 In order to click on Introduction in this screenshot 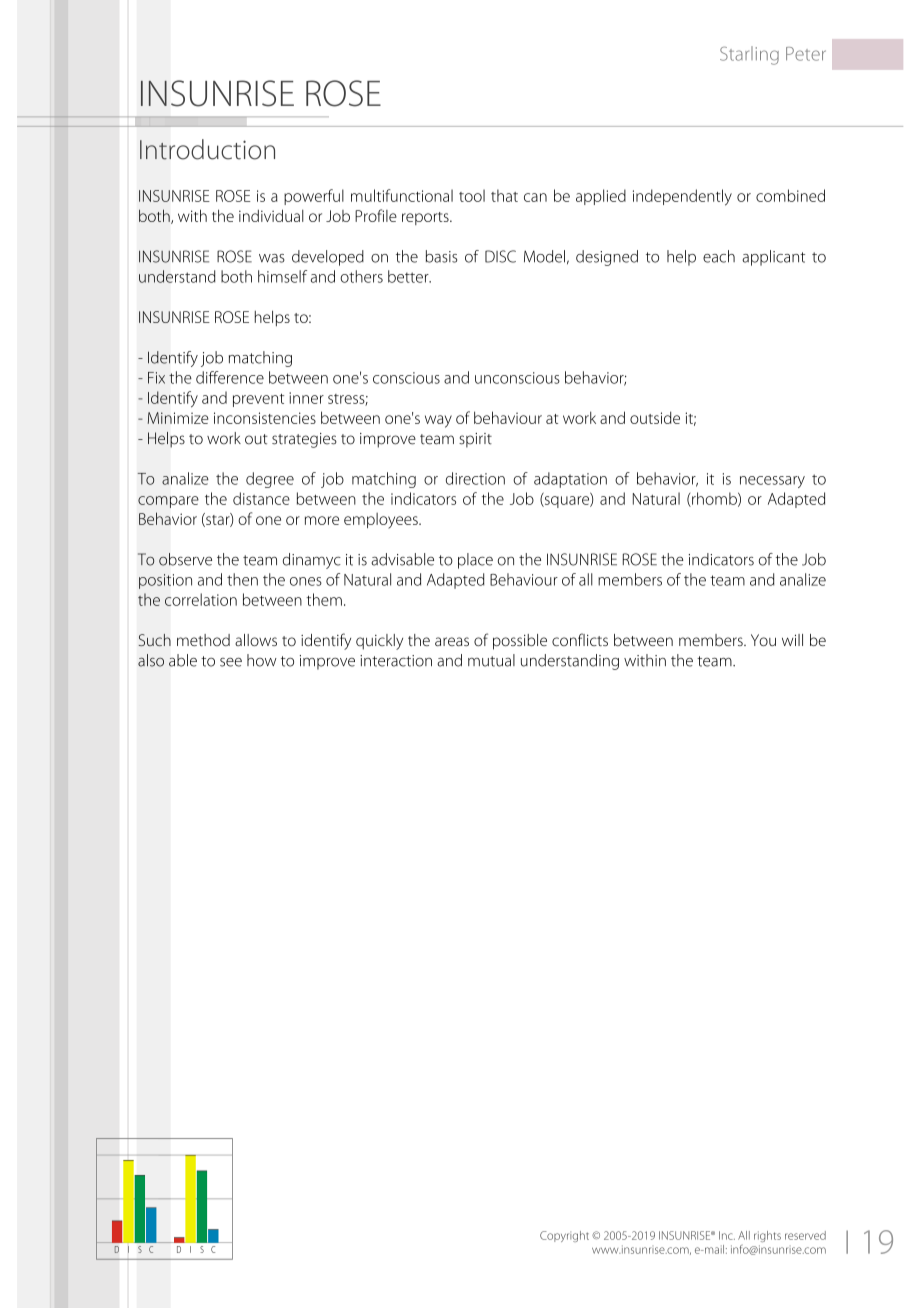, I will do `click(207, 149)`.
